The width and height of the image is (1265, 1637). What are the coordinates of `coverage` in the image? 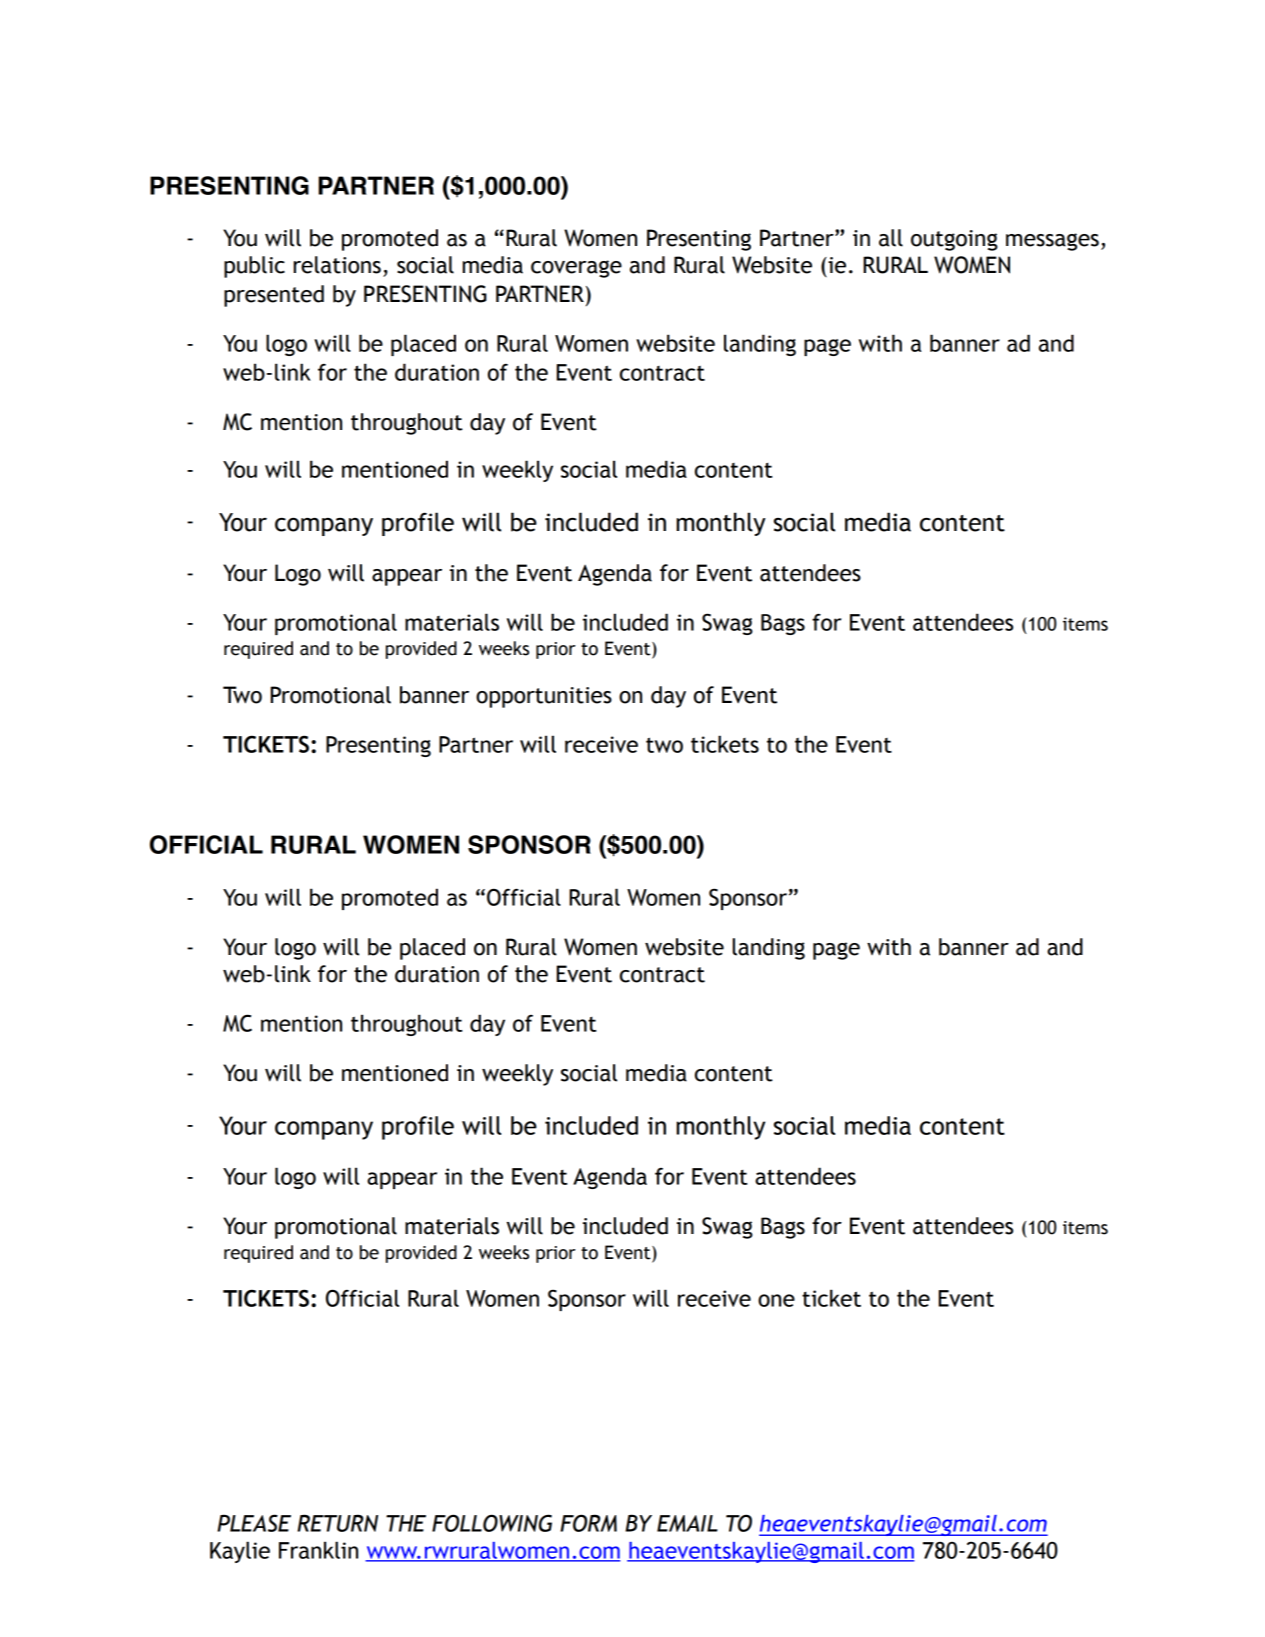 It's located at (576, 269).
